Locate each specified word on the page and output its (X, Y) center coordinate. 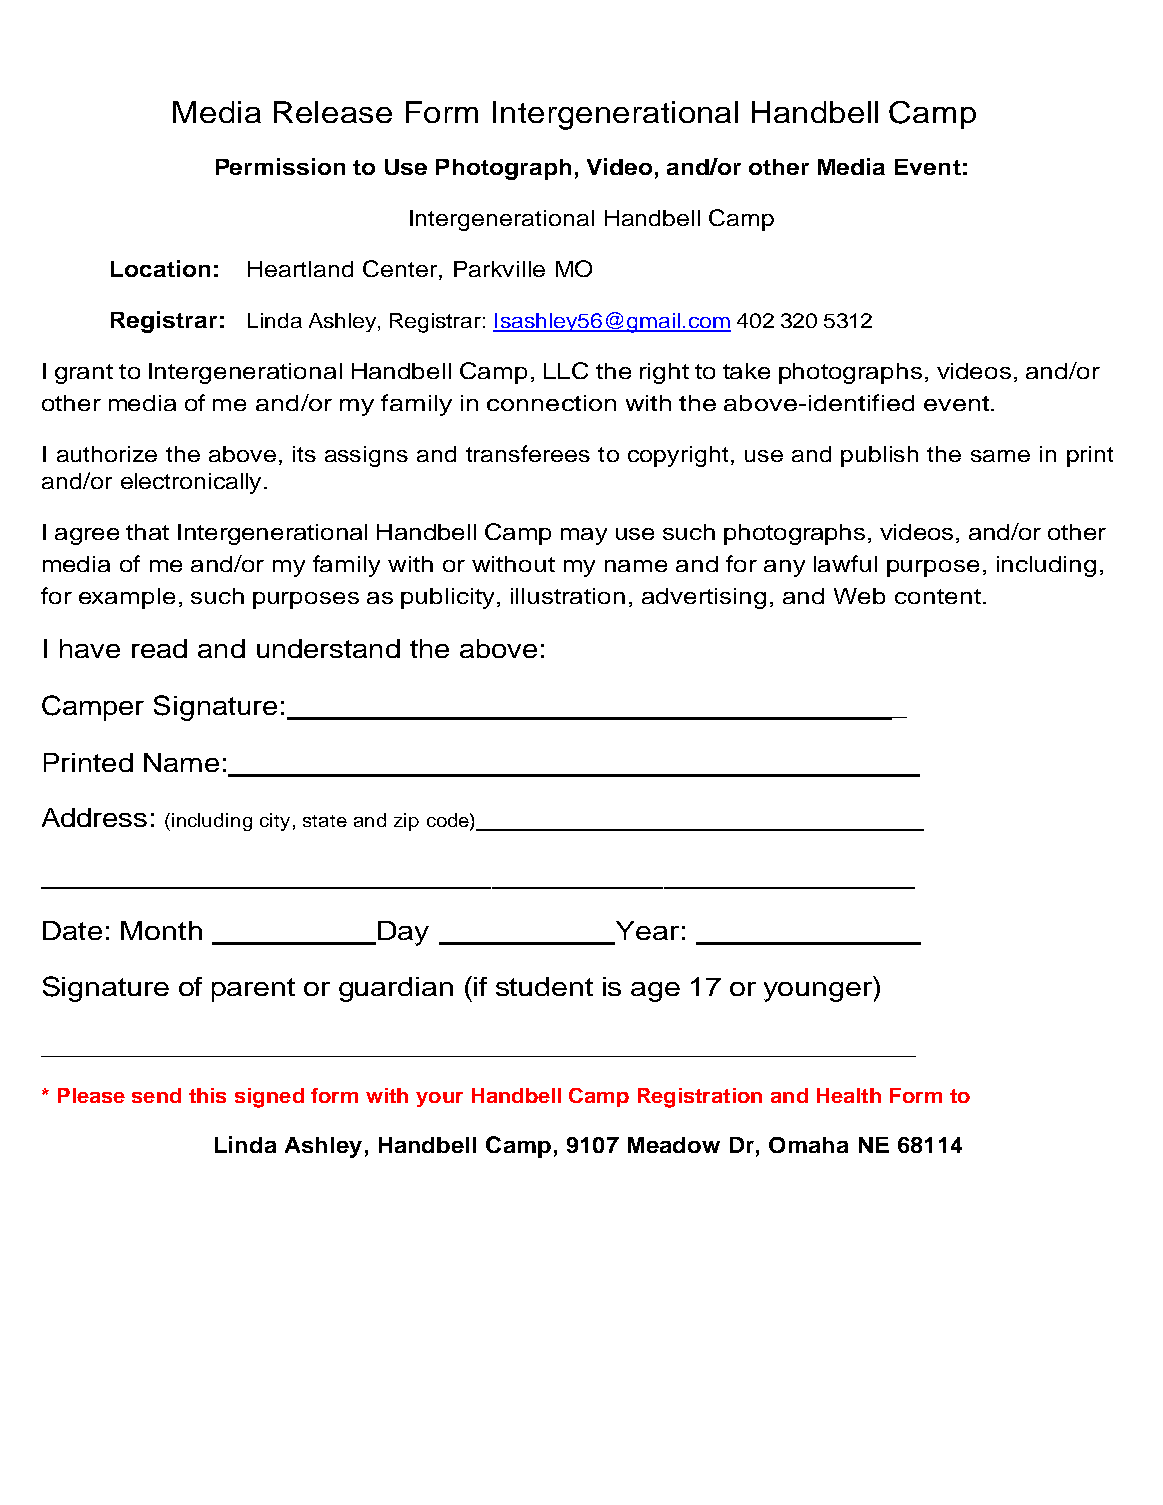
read (159, 648)
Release (333, 112)
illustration (568, 596)
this (207, 1095)
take (746, 371)
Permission (280, 166)
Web (859, 596)
